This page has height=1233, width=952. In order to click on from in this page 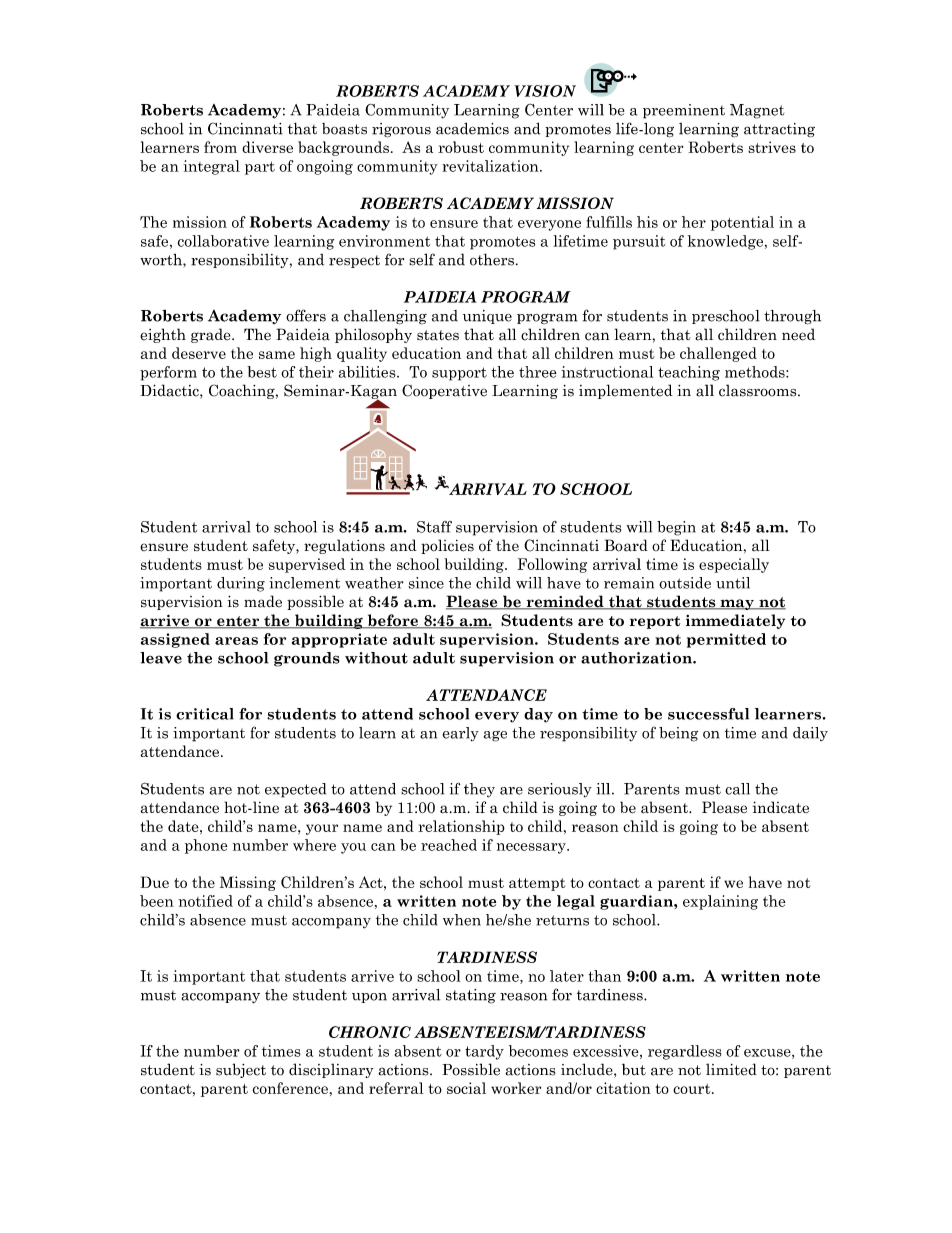, I will do `click(220, 147)`.
